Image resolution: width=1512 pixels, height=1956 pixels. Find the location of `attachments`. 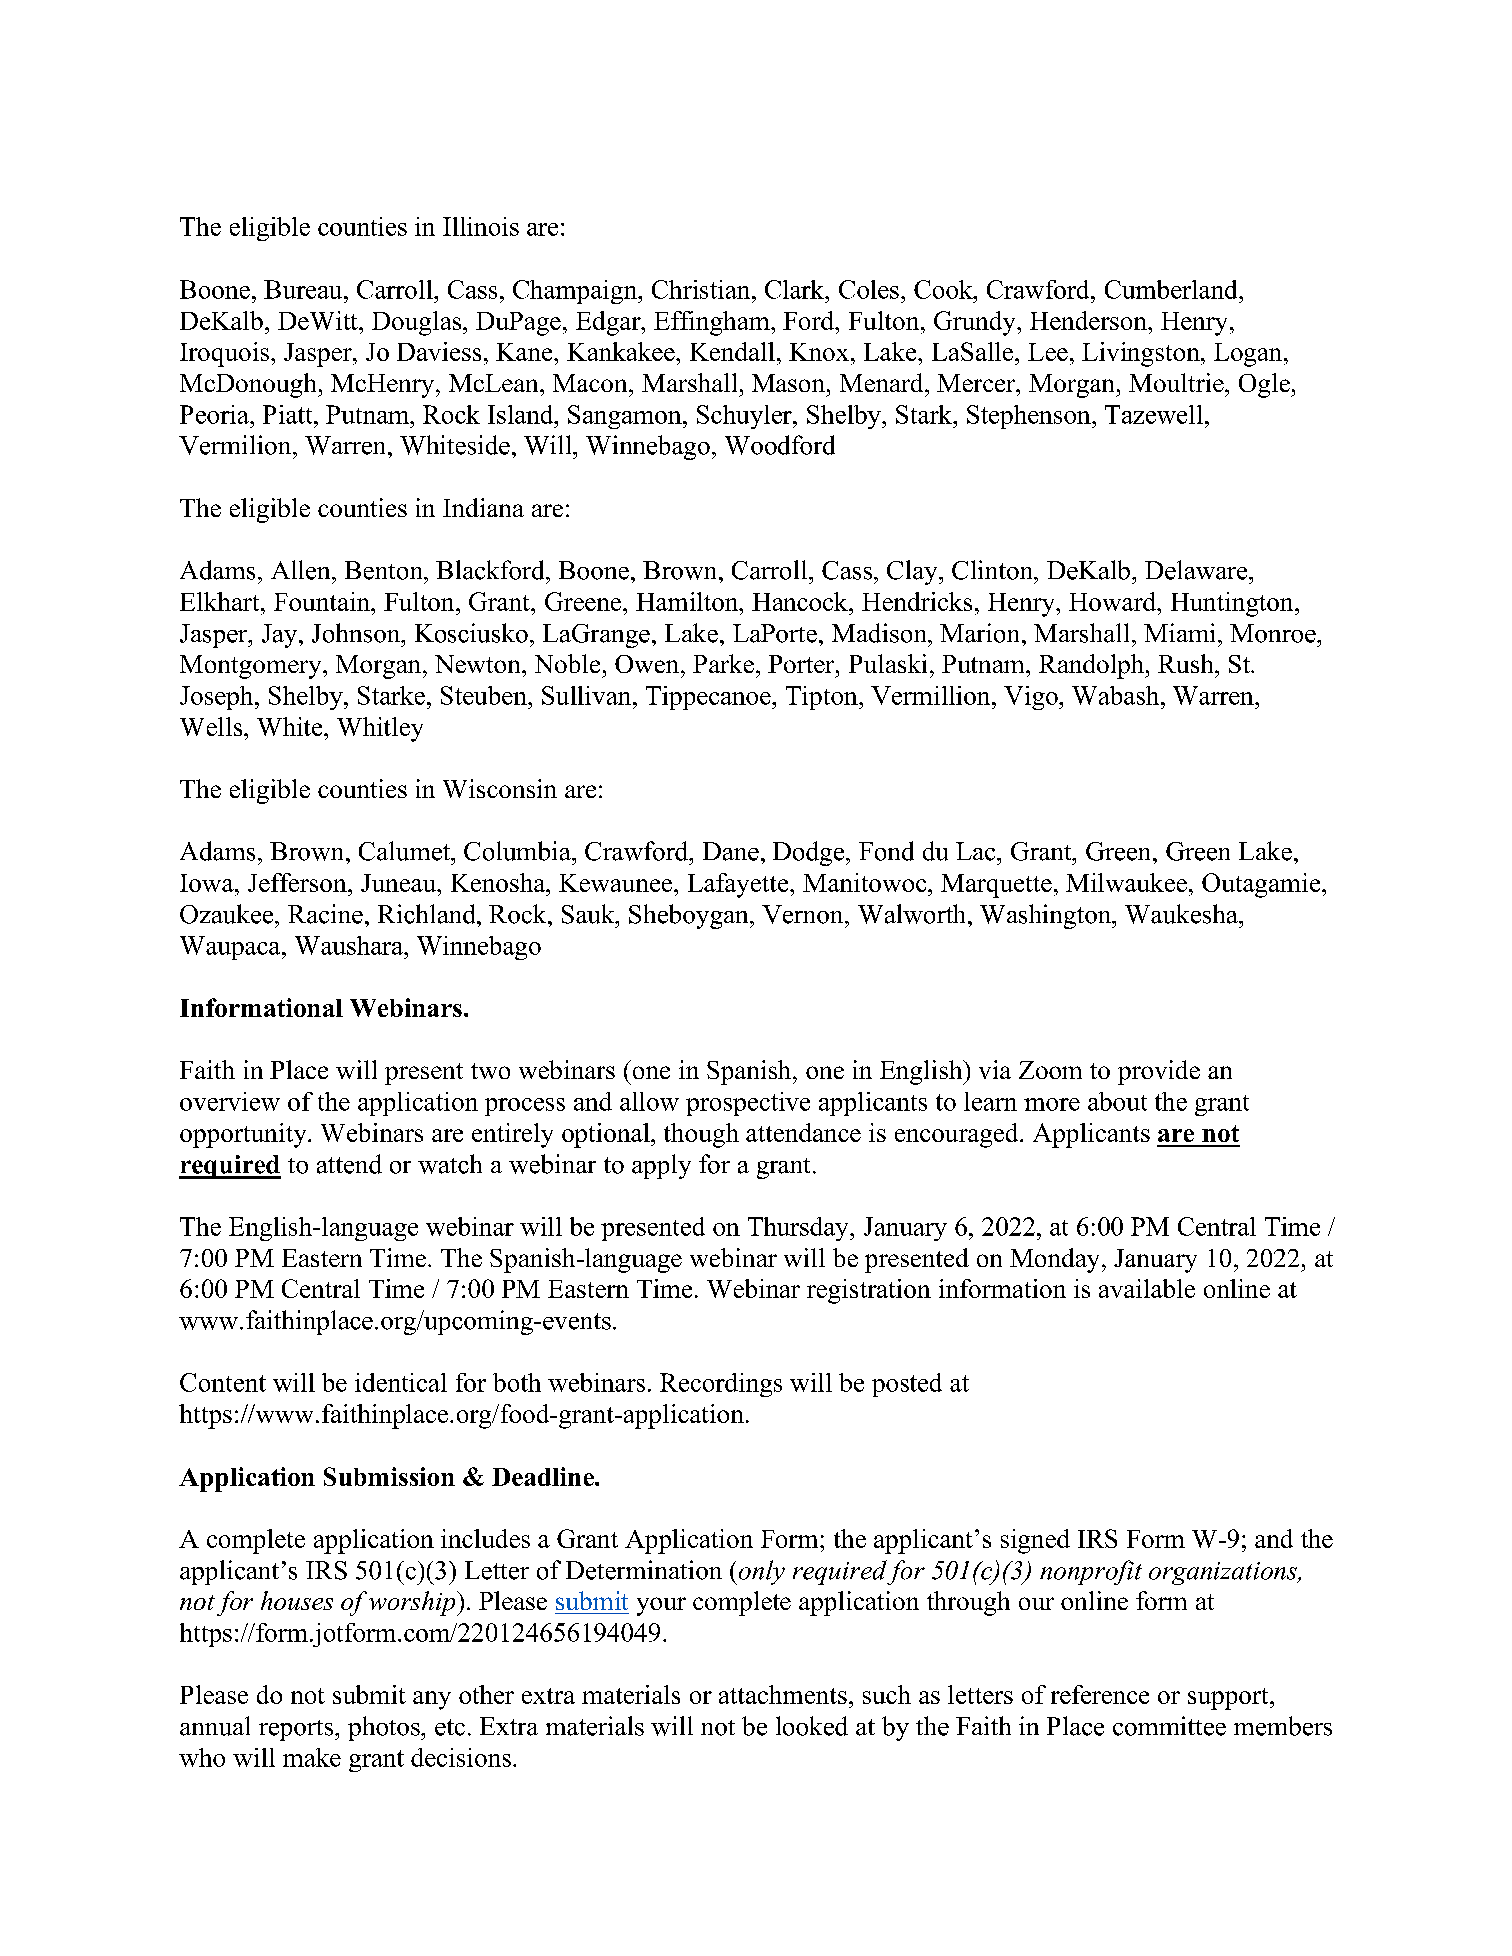

attachments is located at coordinates (783, 1694).
